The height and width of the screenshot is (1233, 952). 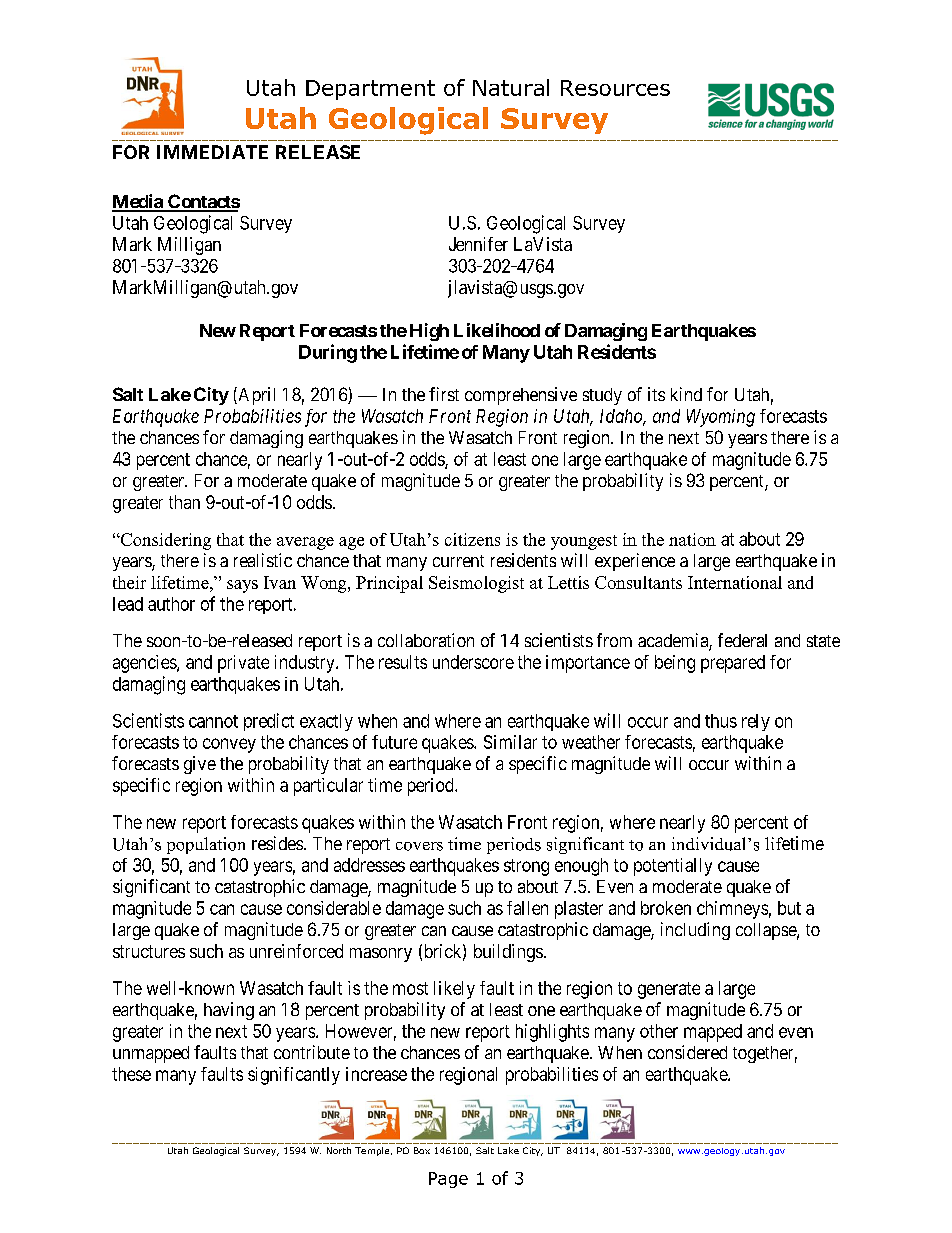 I want to click on population, so click(x=206, y=845).
